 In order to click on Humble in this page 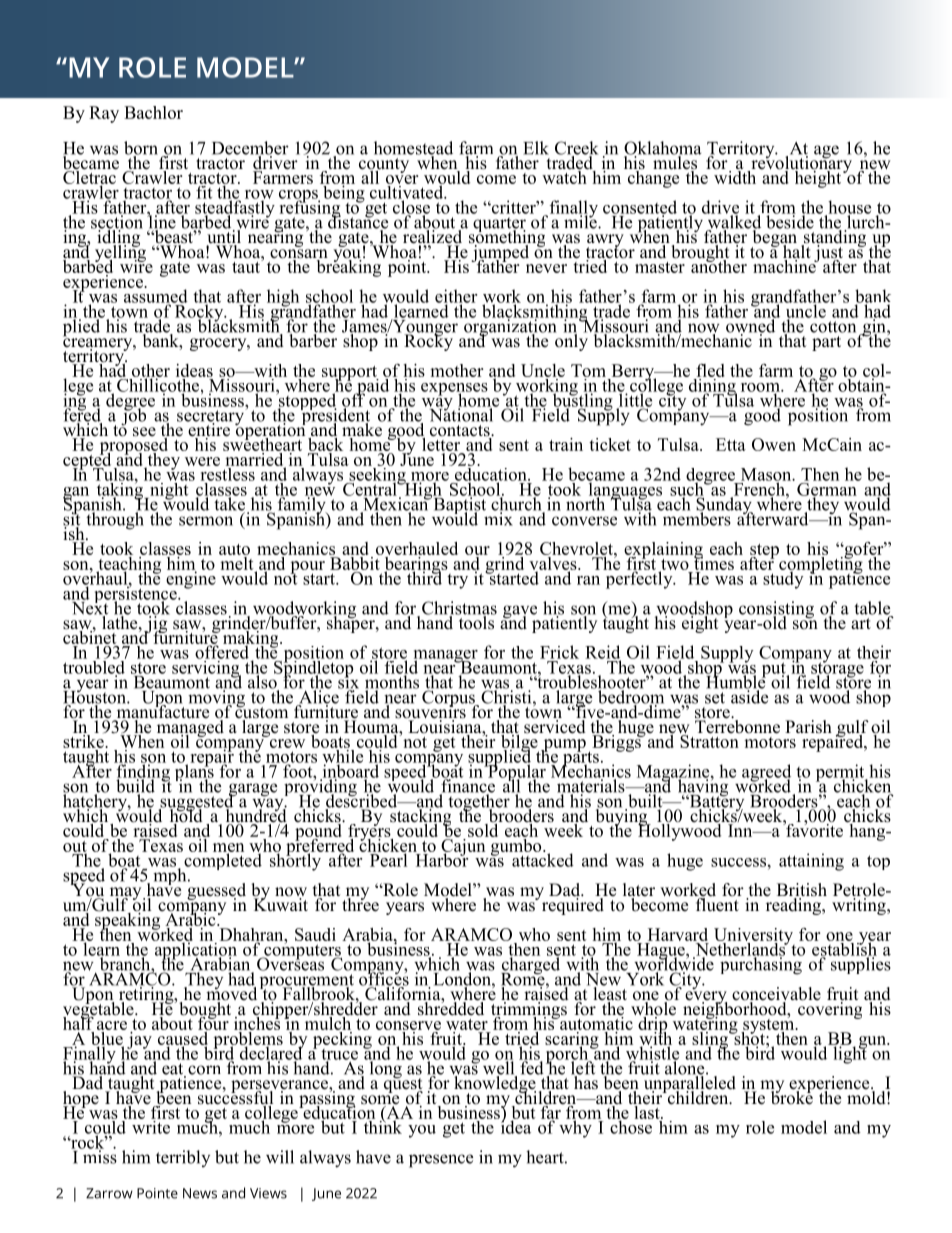, I will do `click(737, 682)`.
